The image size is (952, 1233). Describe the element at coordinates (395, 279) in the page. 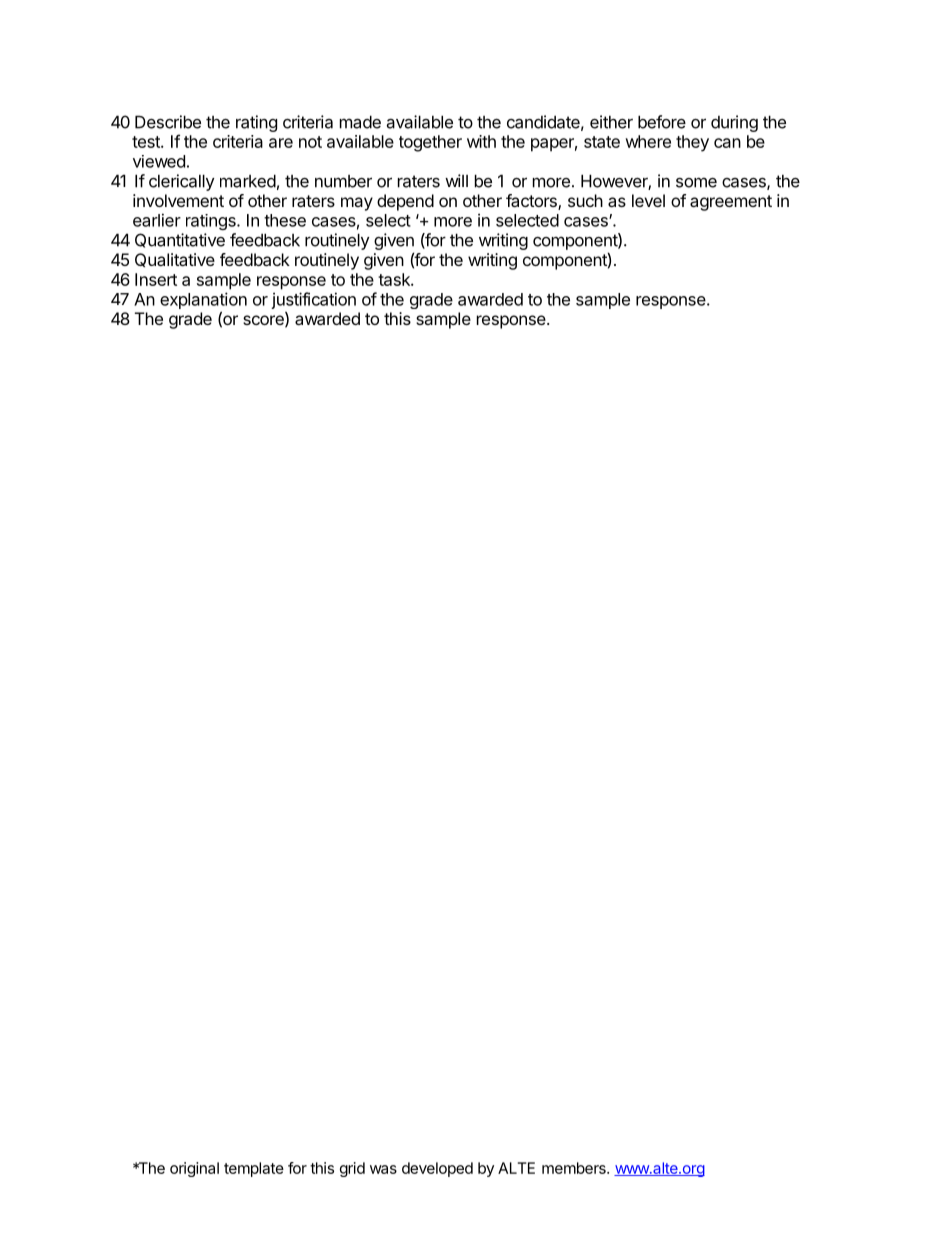

I see `task` at that location.
